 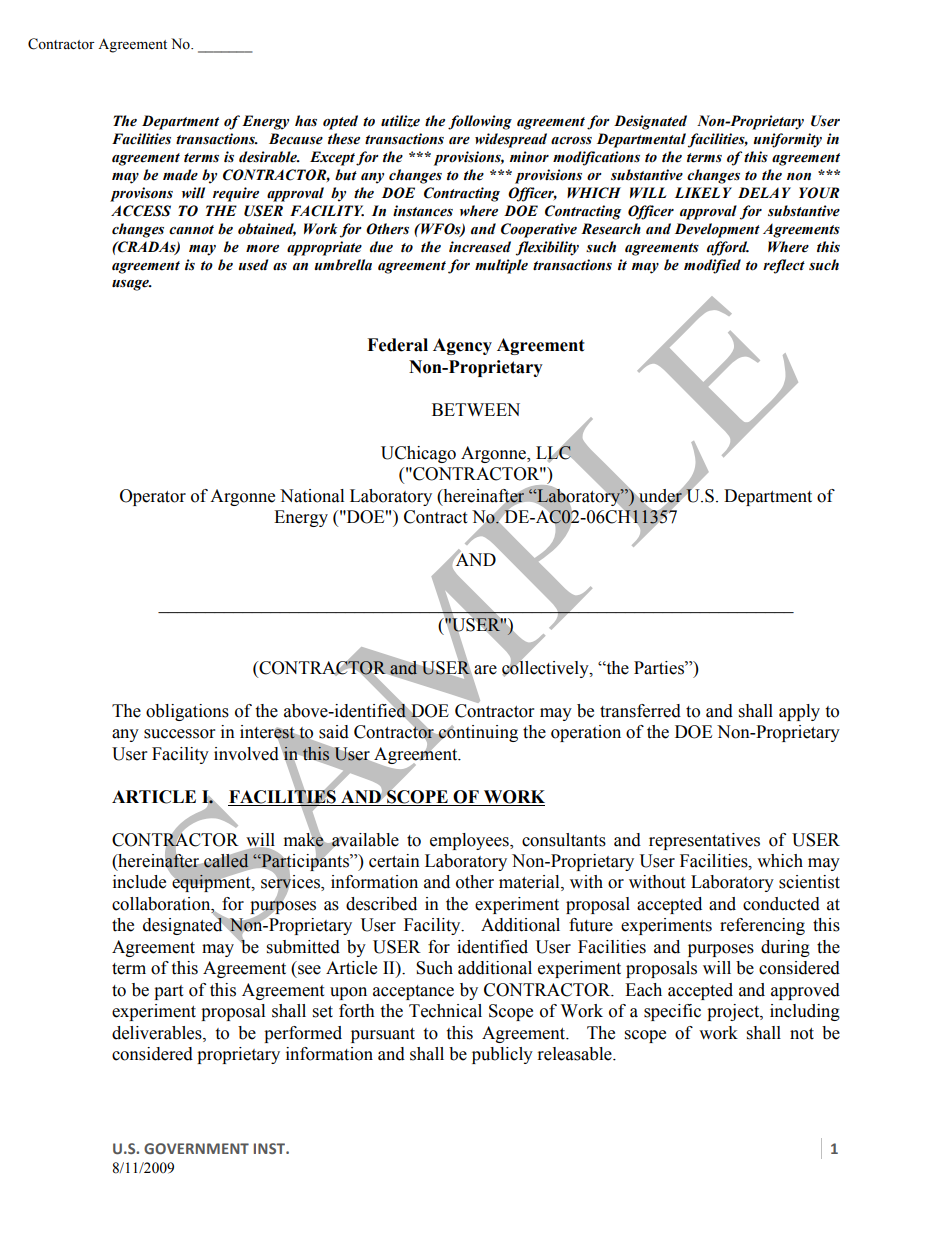 What do you see at coordinates (445, 1011) in the image?
I see `Technical` at bounding box center [445, 1011].
